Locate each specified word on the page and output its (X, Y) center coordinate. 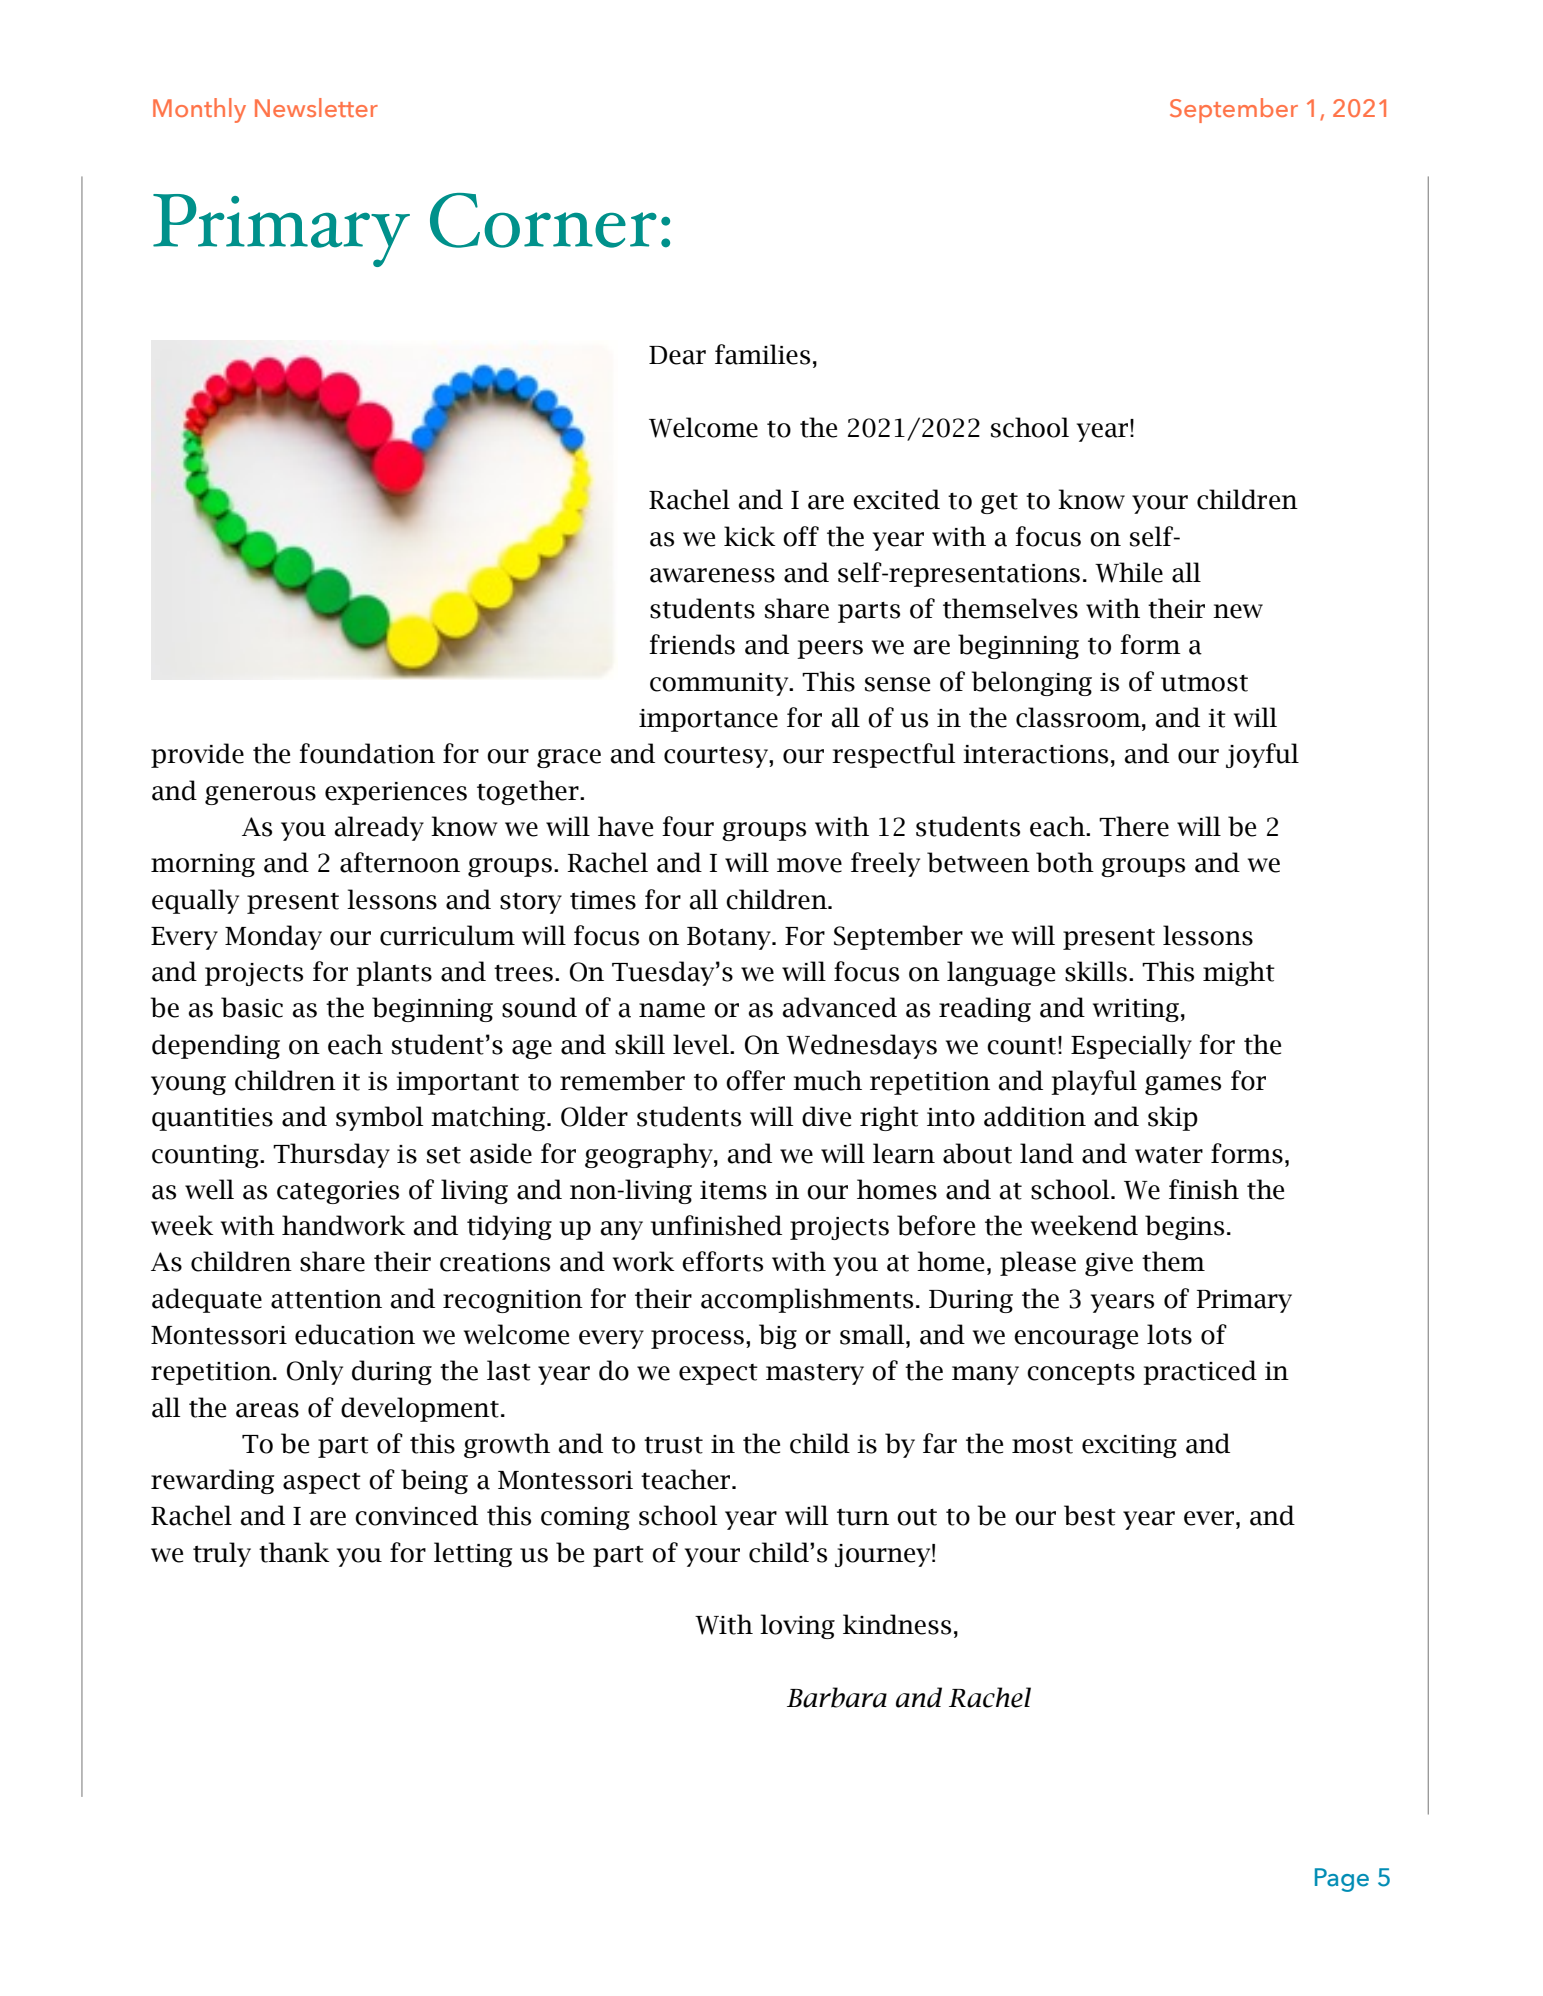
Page (1342, 1880)
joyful (1262, 755)
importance (708, 720)
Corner (543, 220)
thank (294, 1552)
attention (326, 1299)
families (762, 354)
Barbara (837, 1697)
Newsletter (316, 107)
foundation (367, 753)
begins (1184, 1227)
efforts (722, 1261)
